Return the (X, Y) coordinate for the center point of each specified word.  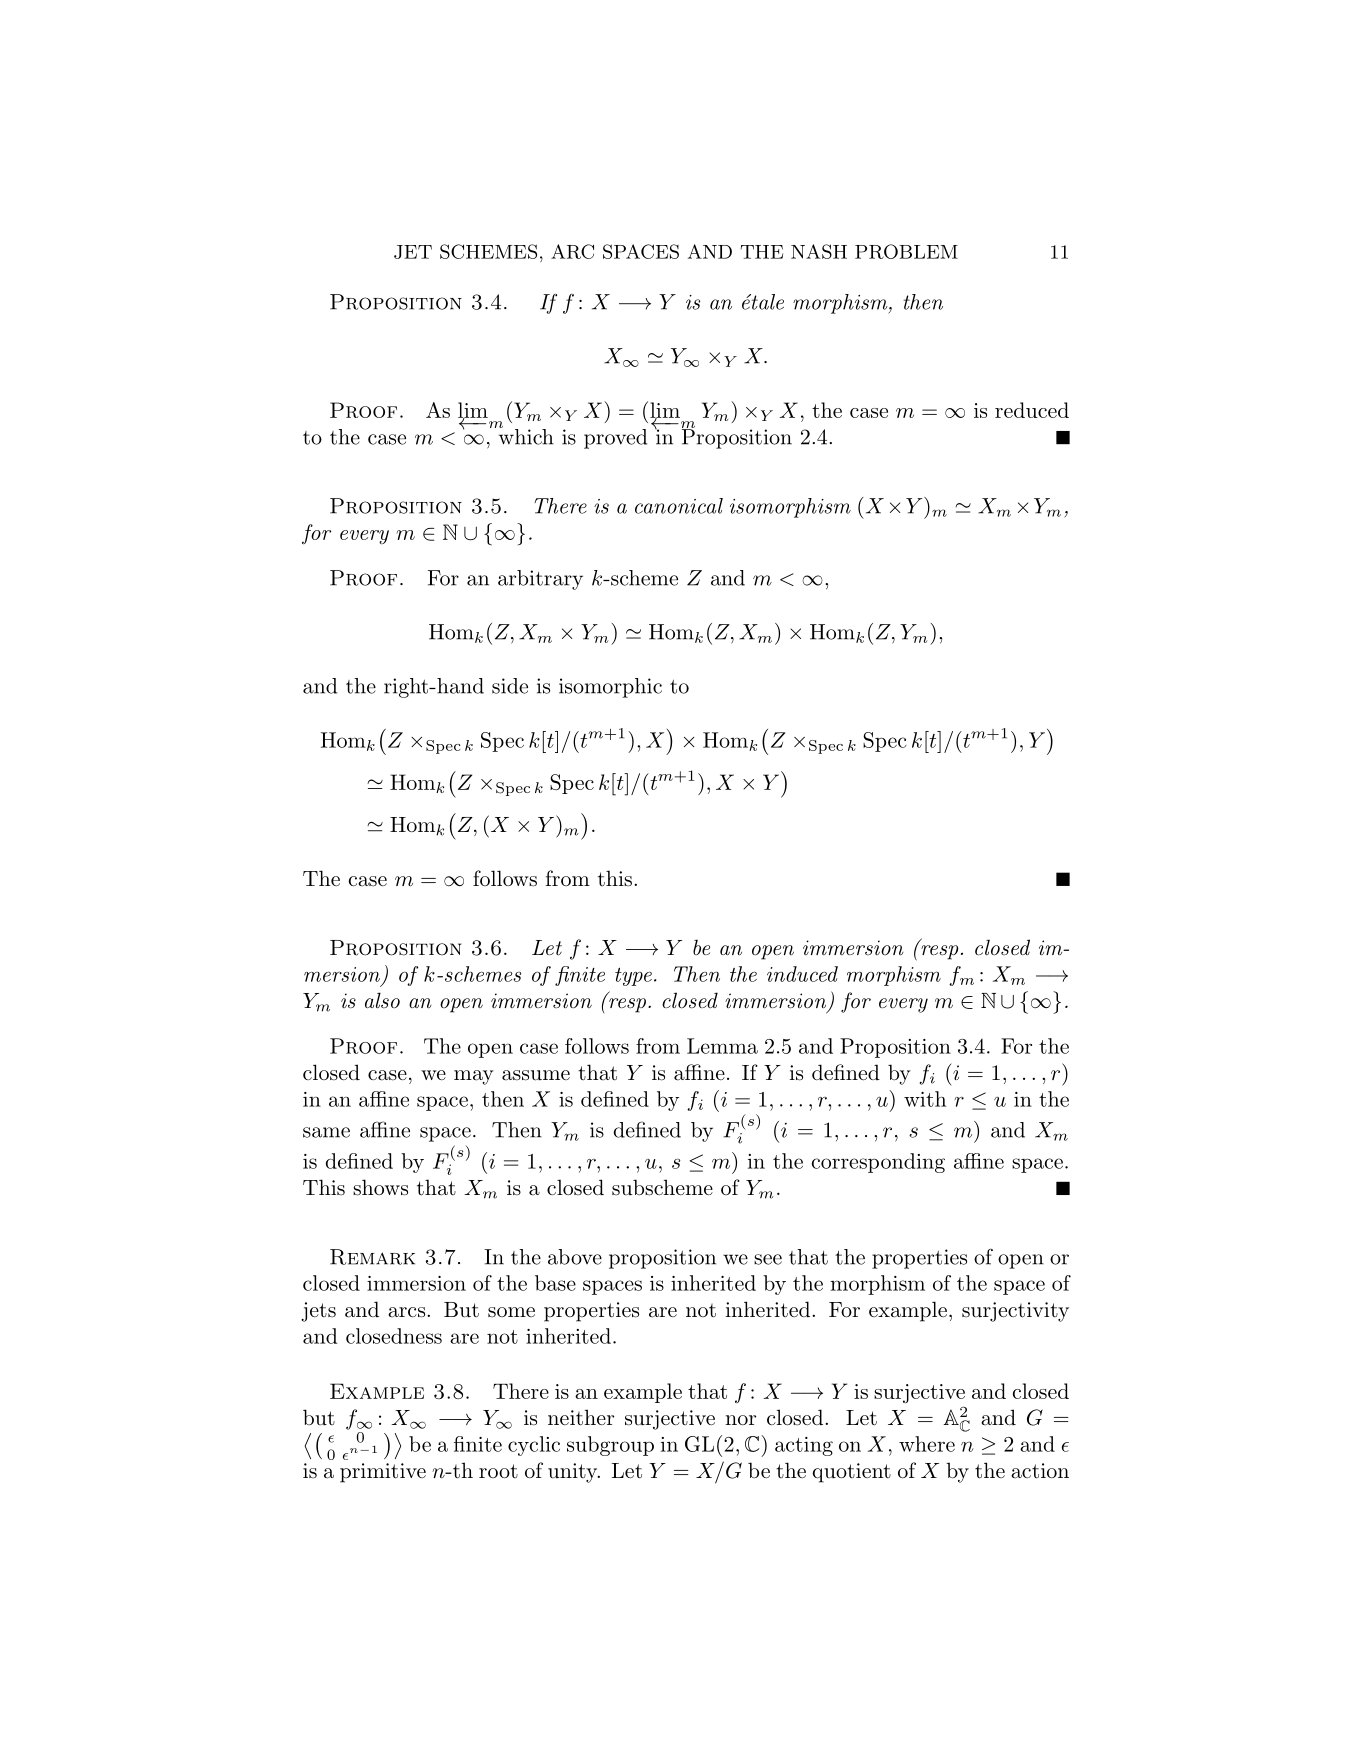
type (633, 977)
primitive (383, 1473)
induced (802, 974)
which (525, 435)
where (927, 1444)
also (382, 1000)
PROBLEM (906, 251)
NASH (819, 251)
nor (740, 1420)
